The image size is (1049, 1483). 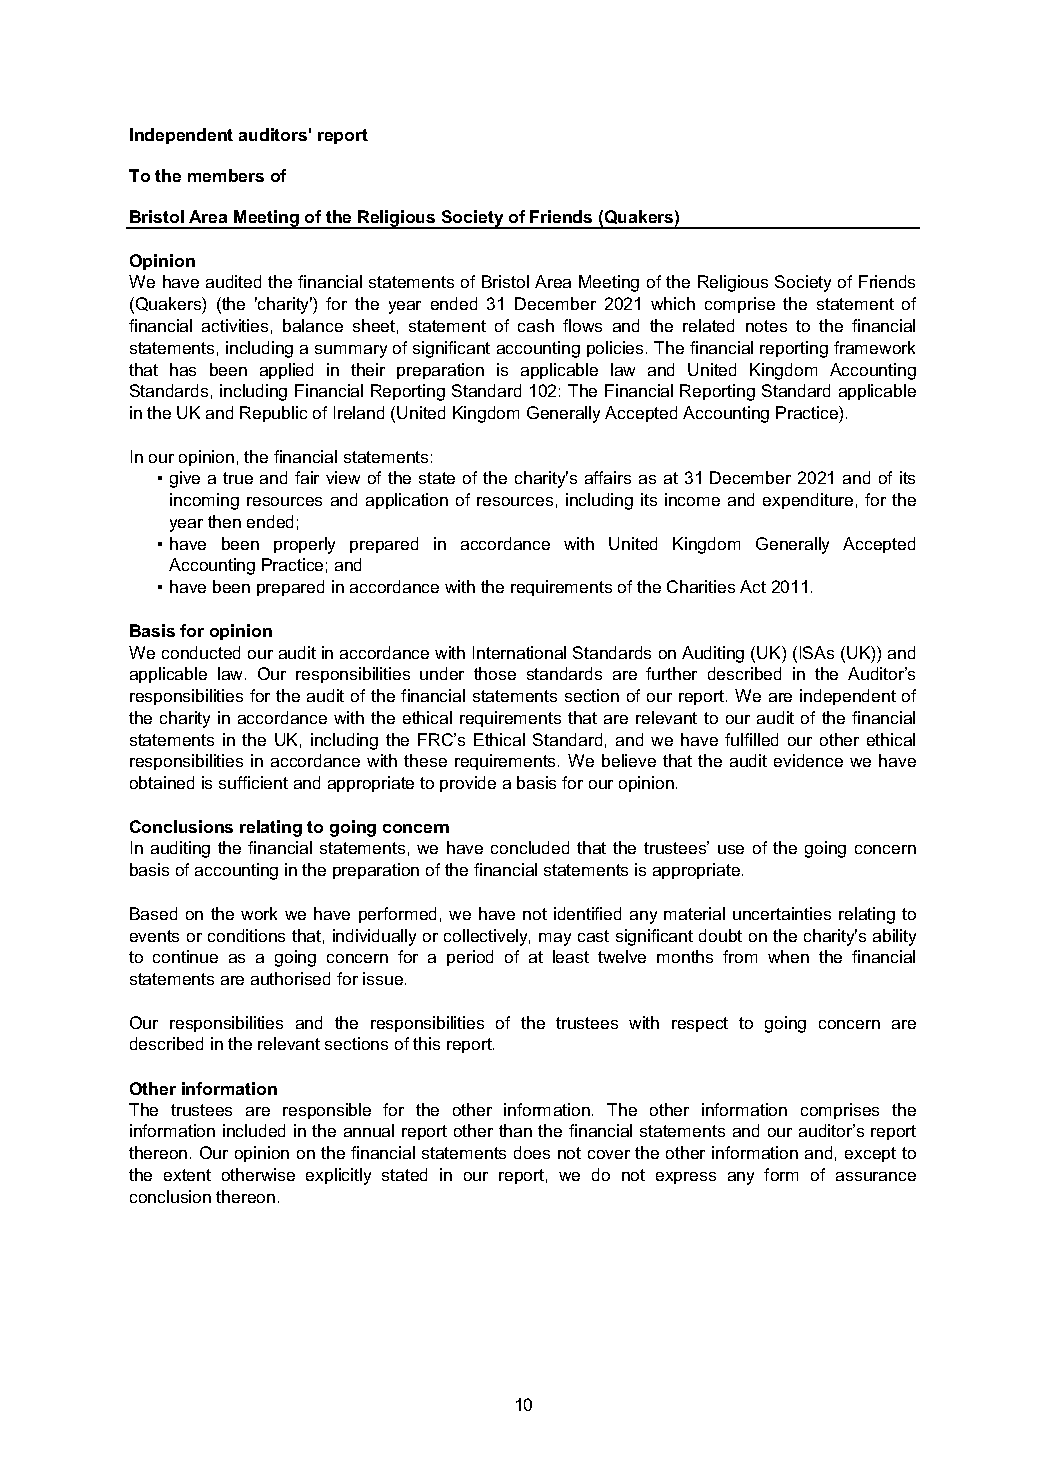 I want to click on fulfilled, so click(x=751, y=739).
